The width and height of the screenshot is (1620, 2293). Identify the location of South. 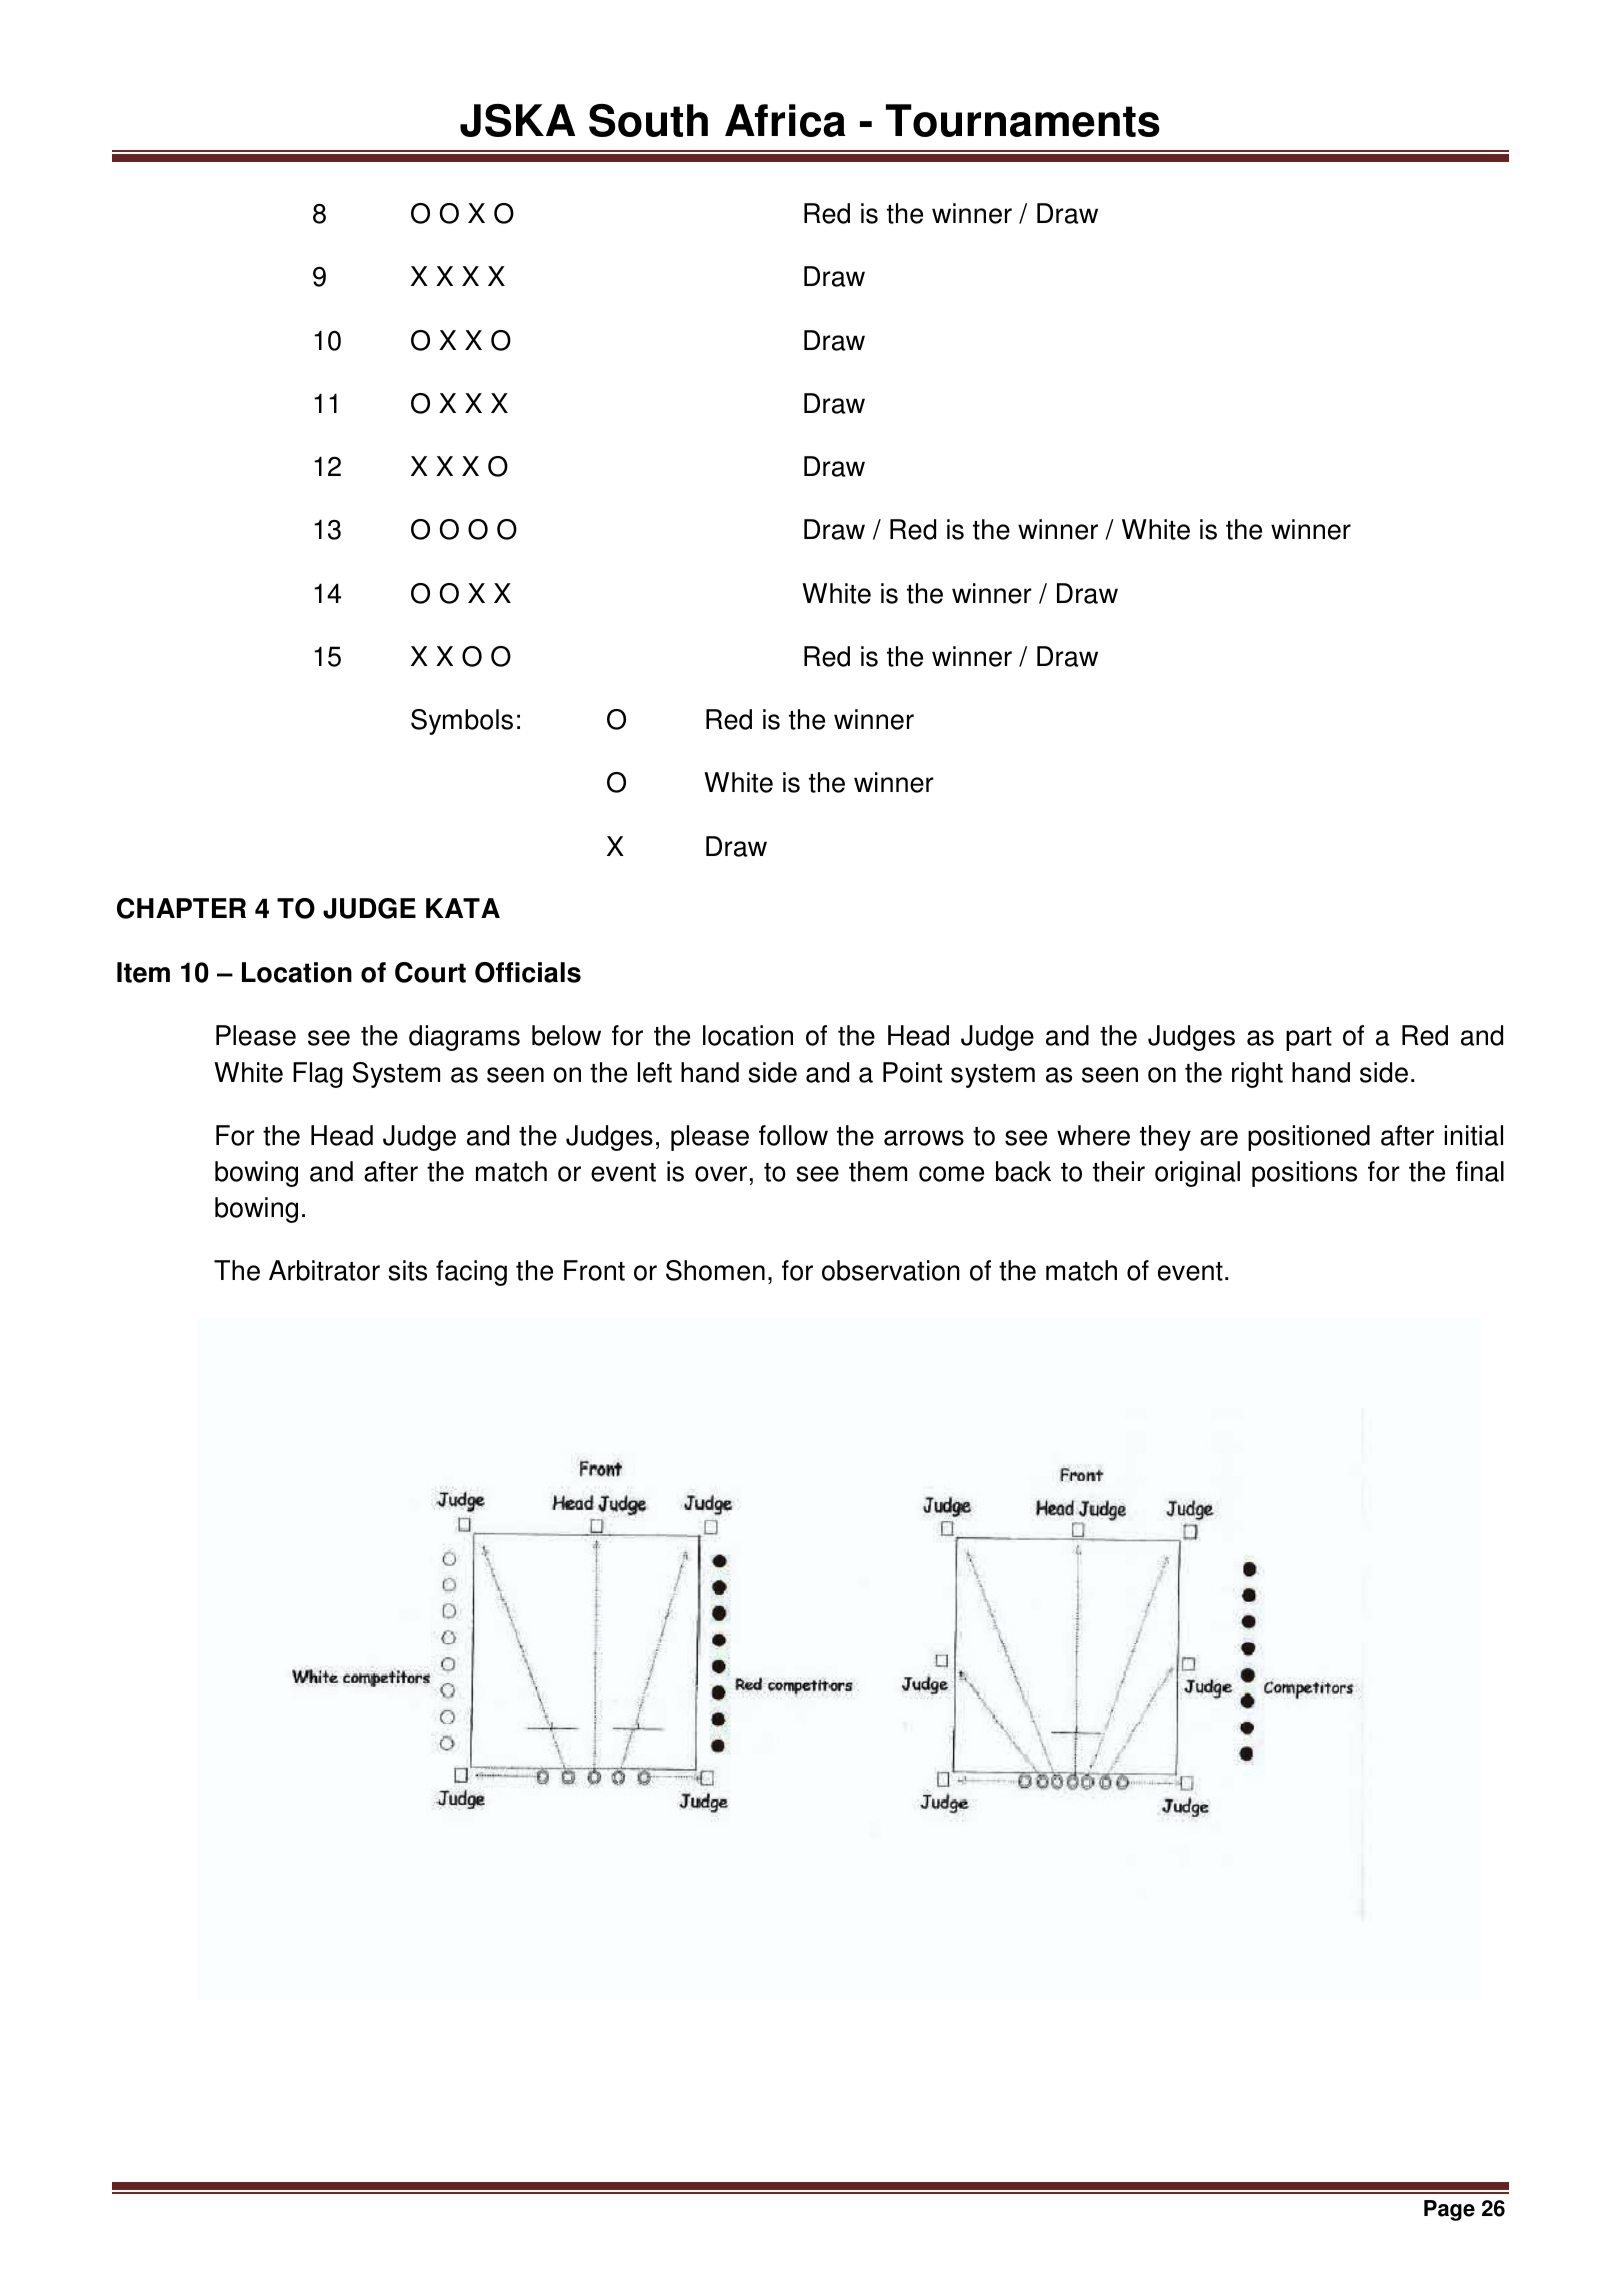
(648, 120).
